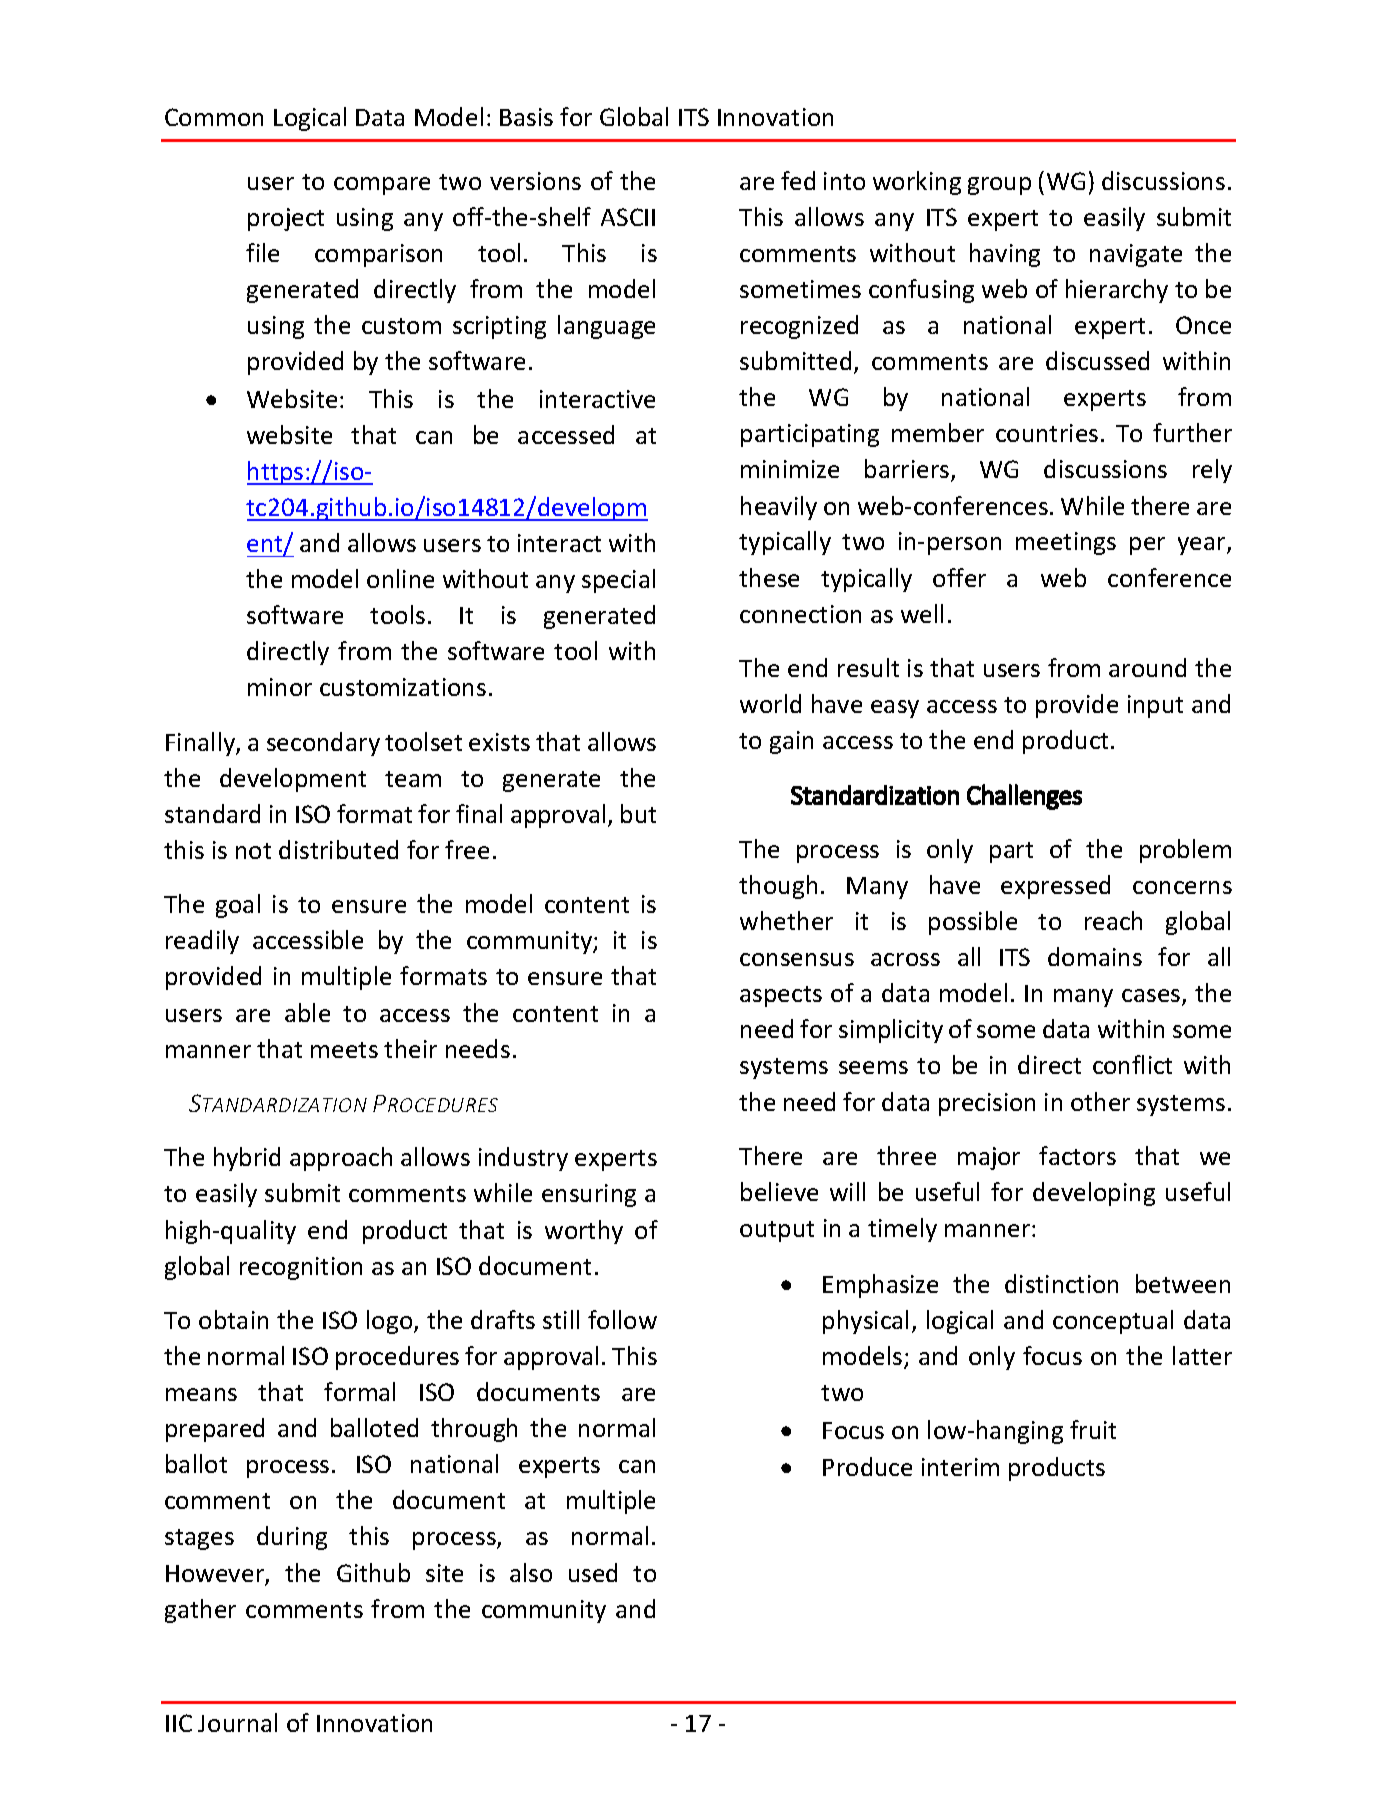  I want to click on goal, so click(238, 906).
